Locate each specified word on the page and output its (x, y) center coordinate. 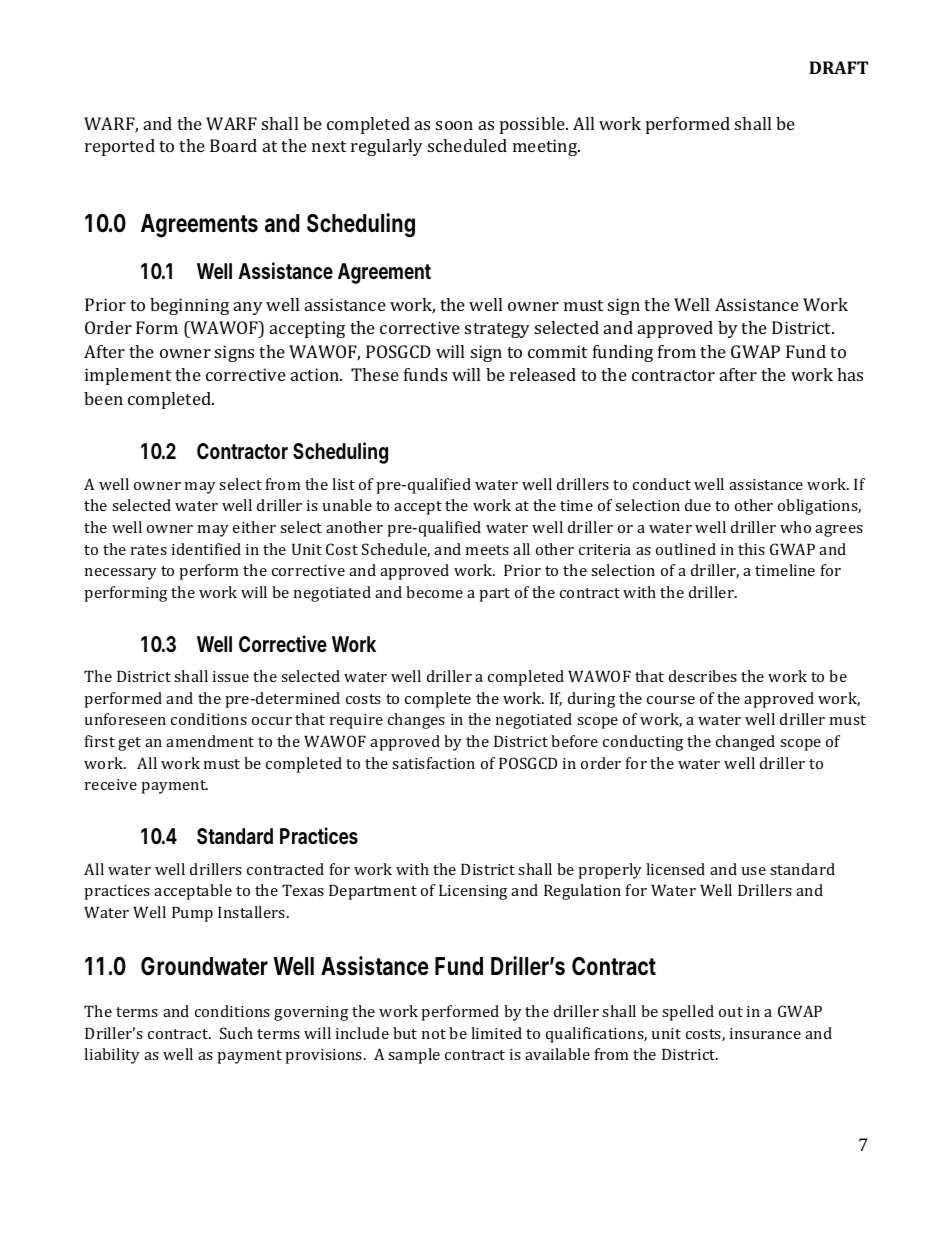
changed (745, 743)
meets (487, 550)
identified (206, 549)
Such (236, 1033)
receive (111, 784)
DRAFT (838, 67)
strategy (497, 330)
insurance (765, 1033)
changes (416, 721)
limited (496, 1033)
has (850, 374)
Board (233, 145)
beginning (189, 306)
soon (454, 125)
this (751, 549)
